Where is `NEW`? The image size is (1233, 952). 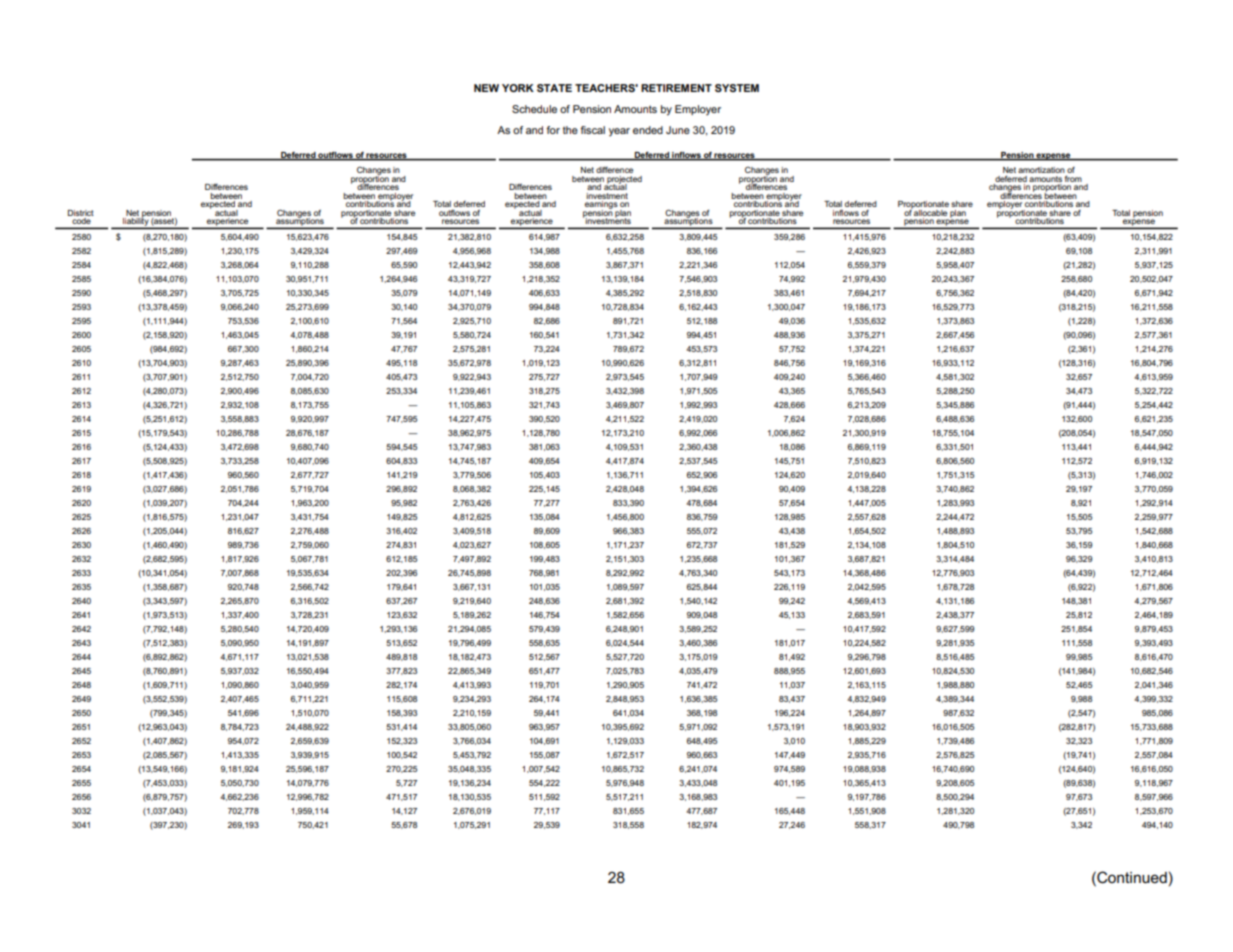
NEW is located at coordinates (486, 88).
